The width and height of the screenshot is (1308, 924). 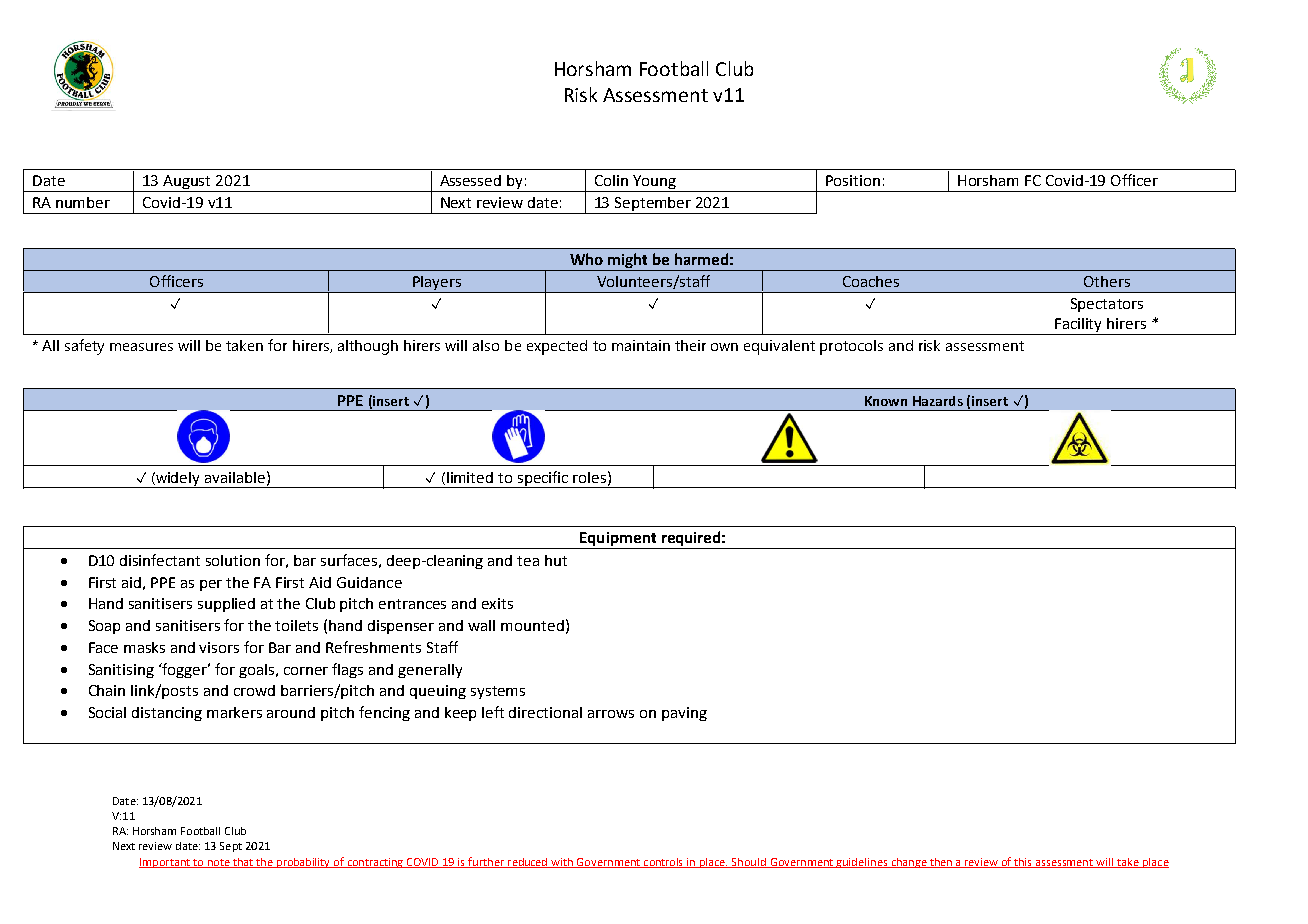 What do you see at coordinates (611, 180) in the screenshot?
I see `Colin` at bounding box center [611, 180].
